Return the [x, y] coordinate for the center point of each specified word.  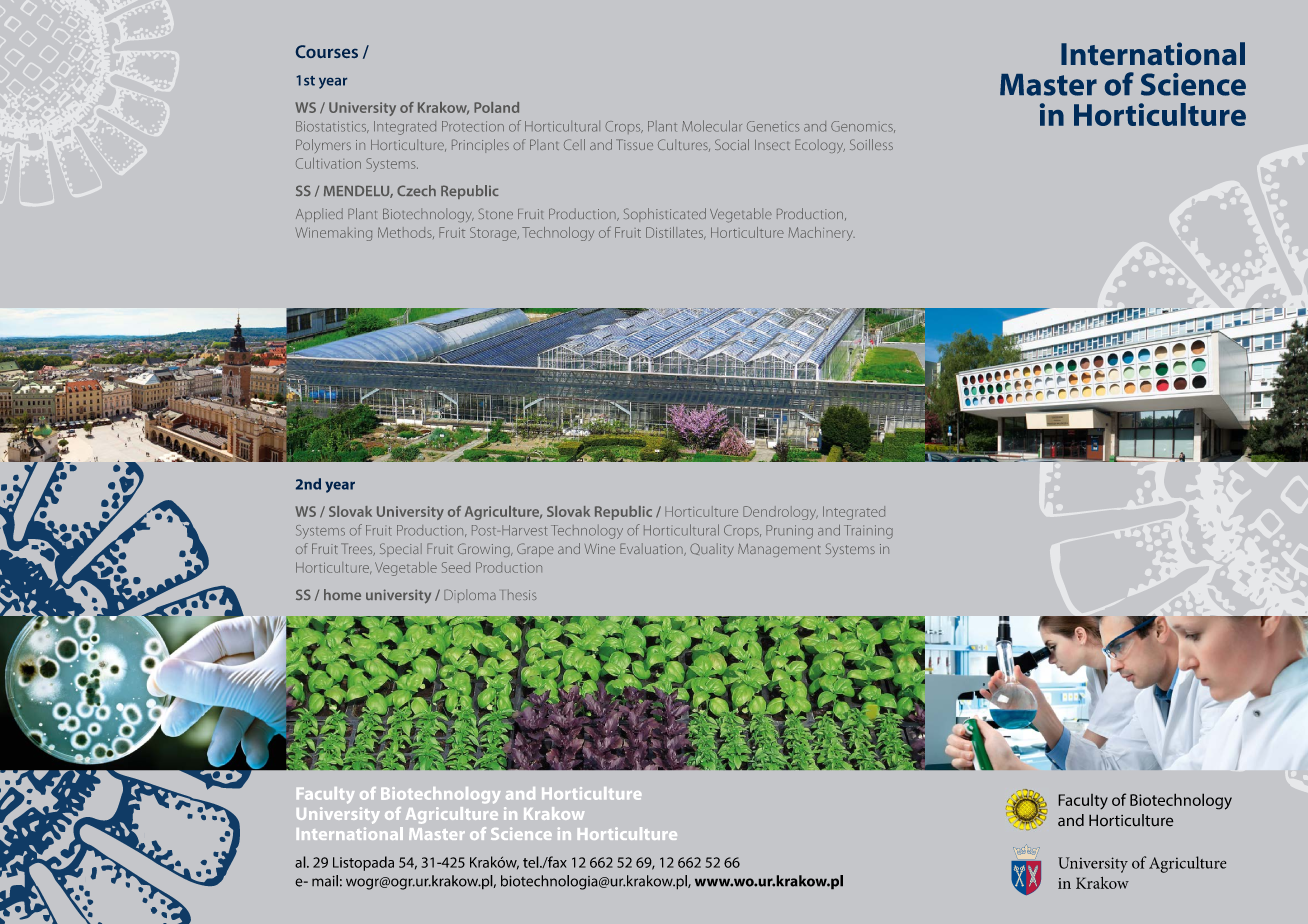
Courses [327, 51]
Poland [496, 107]
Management [779, 550]
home [342, 594]
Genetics [773, 126]
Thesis [519, 594]
